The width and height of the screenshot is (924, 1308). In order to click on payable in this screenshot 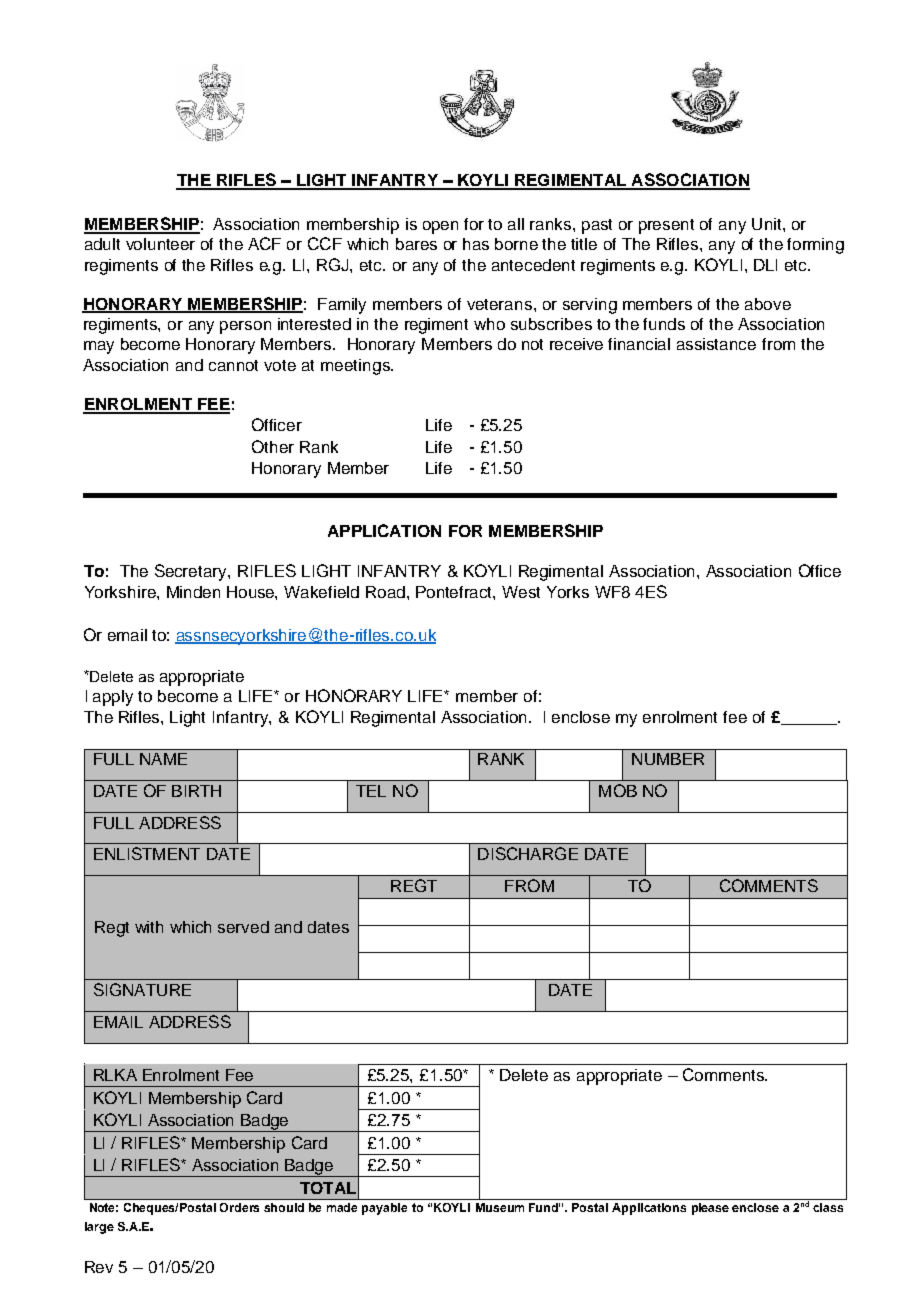, I will do `click(384, 1209)`.
